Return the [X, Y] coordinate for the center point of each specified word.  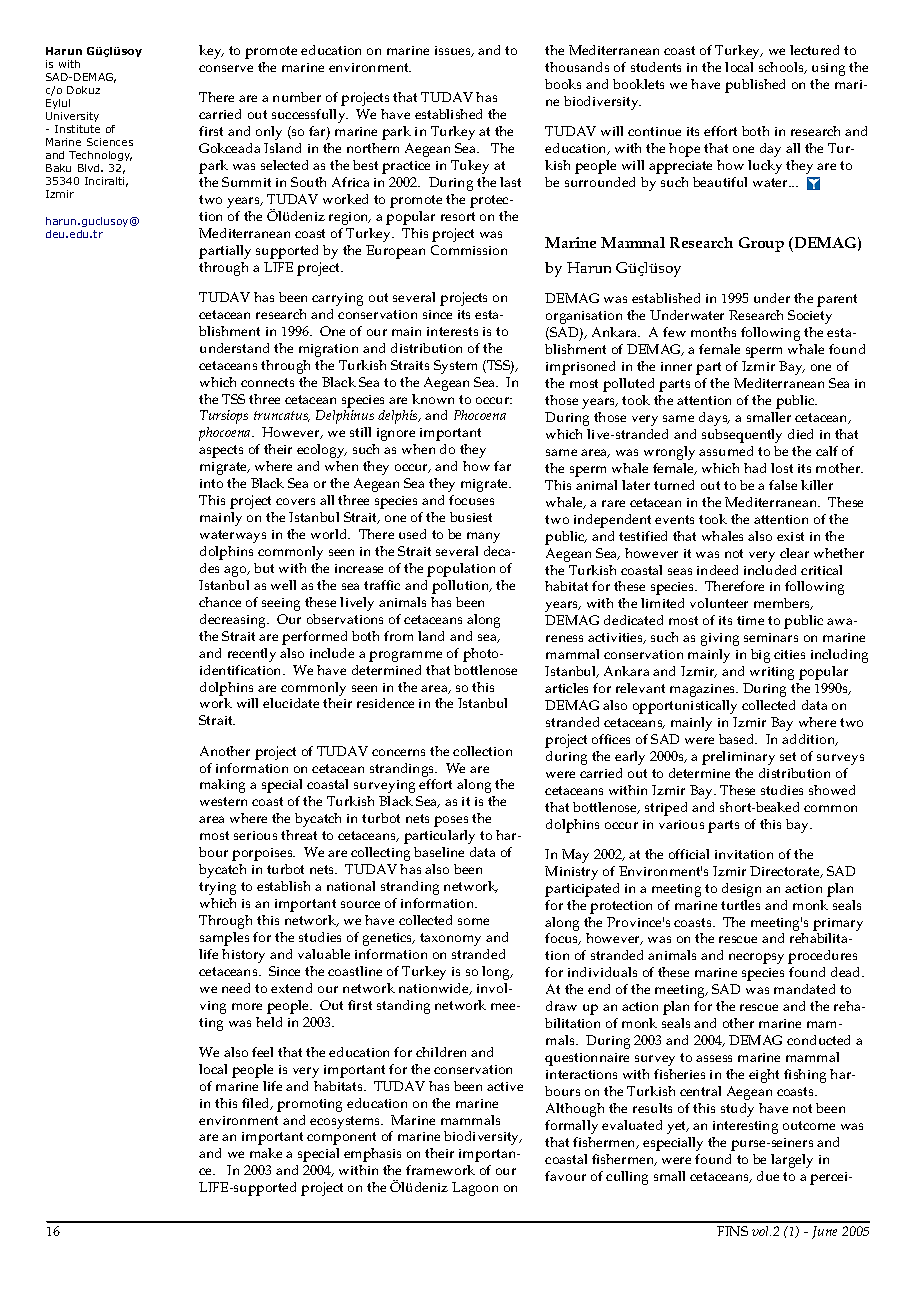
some [473, 921]
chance [220, 602]
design [741, 890]
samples [224, 939]
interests [452, 331]
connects [267, 382]
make [266, 1153]
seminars [771, 637]
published [755, 86]
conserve [226, 68]
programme [405, 656]
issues [454, 51]
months [713, 332]
